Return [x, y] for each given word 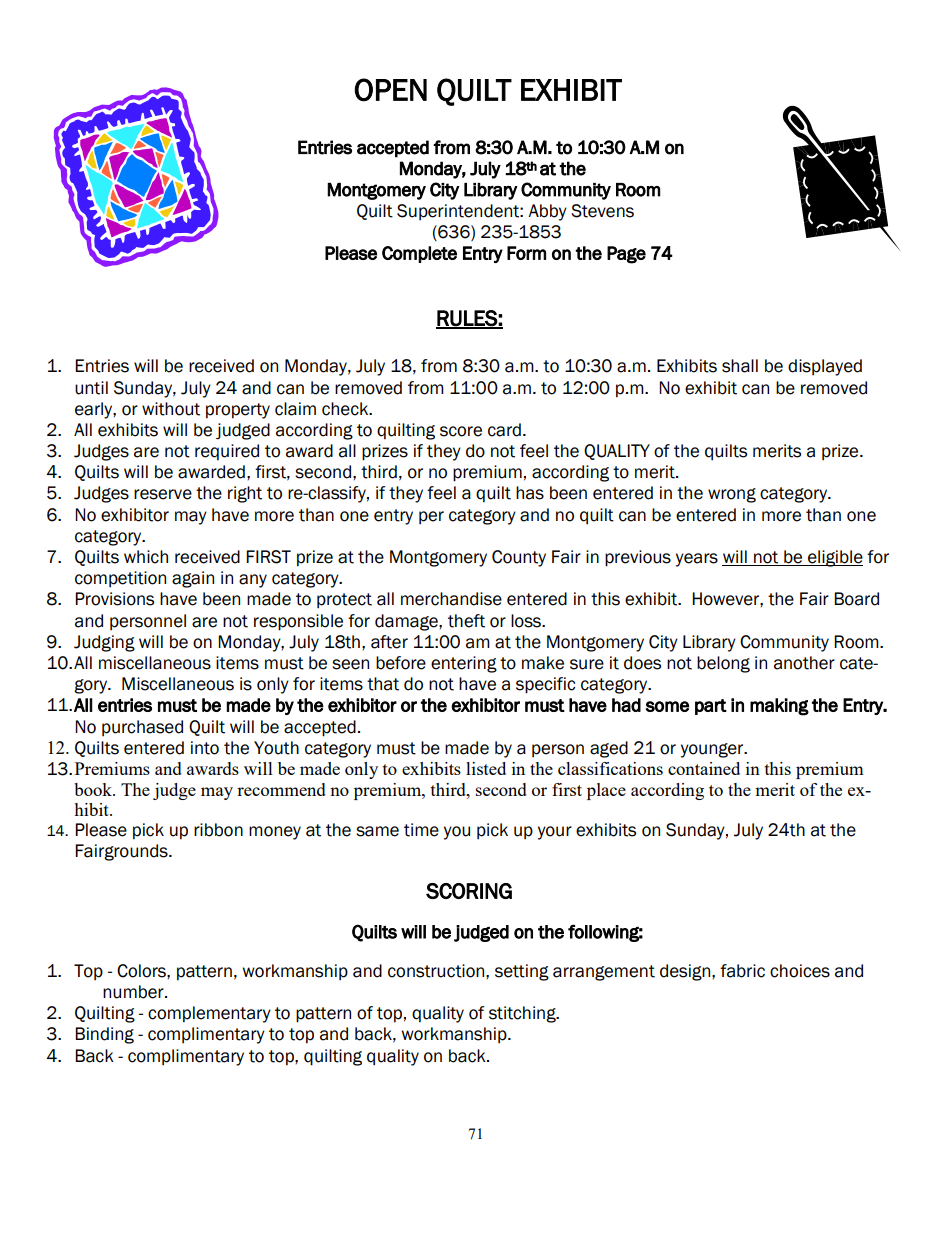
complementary [209, 1014]
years [697, 560]
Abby [547, 212]
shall [740, 366]
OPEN [390, 90]
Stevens [602, 211]
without [171, 409]
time [421, 830]
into [205, 748]
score [461, 431]
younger [713, 750]
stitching [523, 1014]
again [193, 579]
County [519, 558]
